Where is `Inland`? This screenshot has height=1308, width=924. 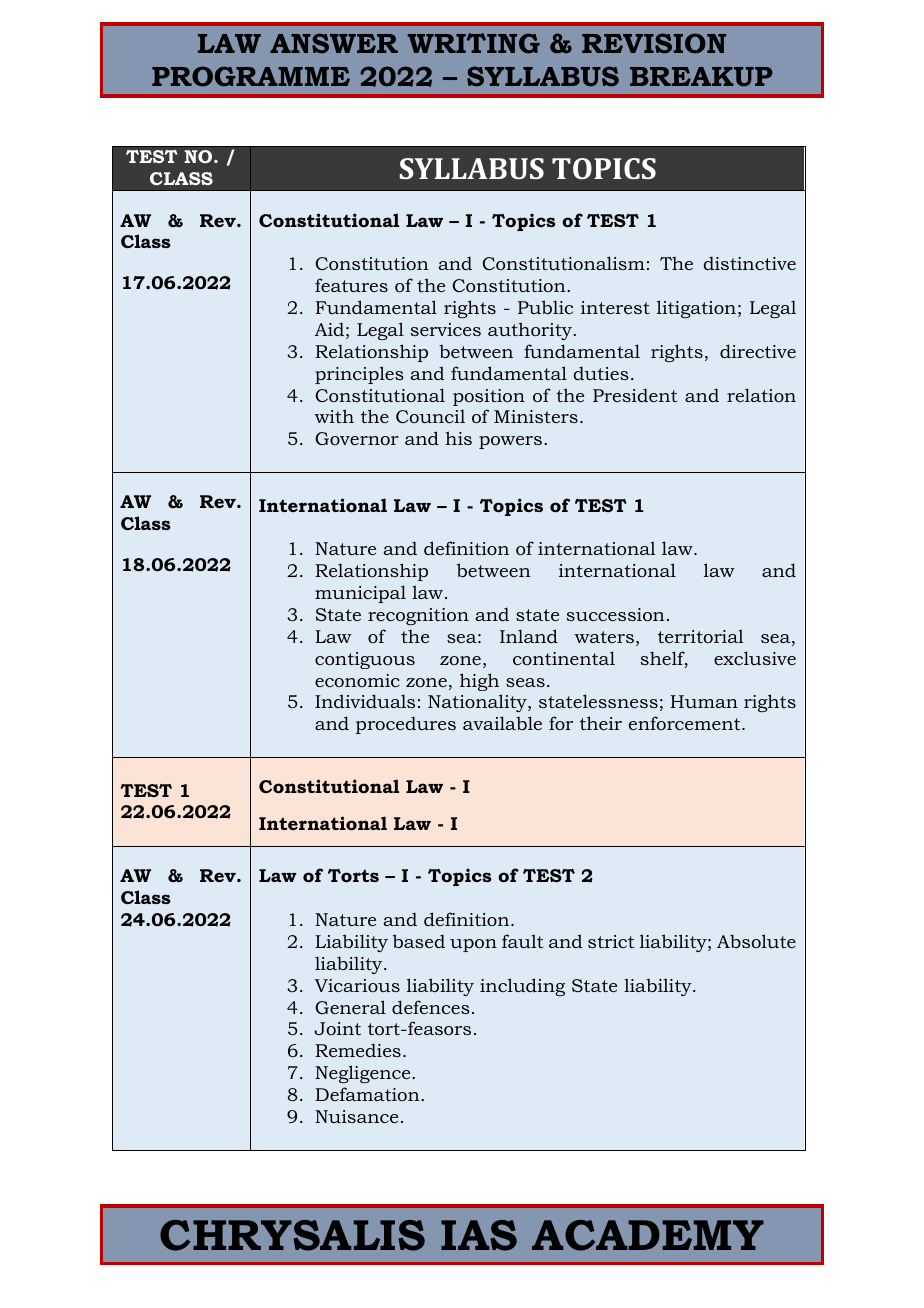
Inland is located at coordinates (529, 636).
